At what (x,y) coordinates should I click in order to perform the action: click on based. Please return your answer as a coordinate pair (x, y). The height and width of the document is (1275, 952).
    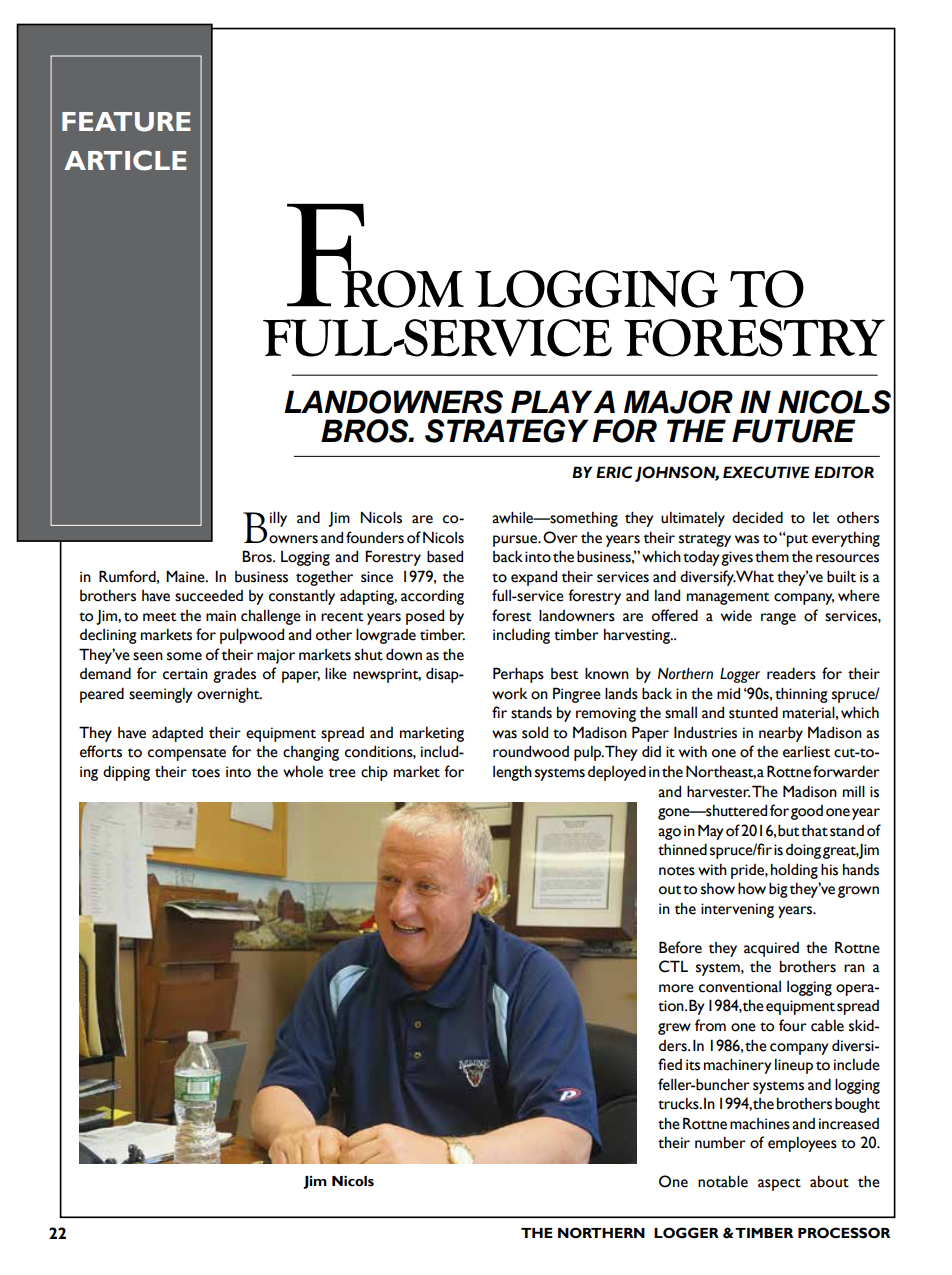
    Looking at the image, I should click on (445, 556).
